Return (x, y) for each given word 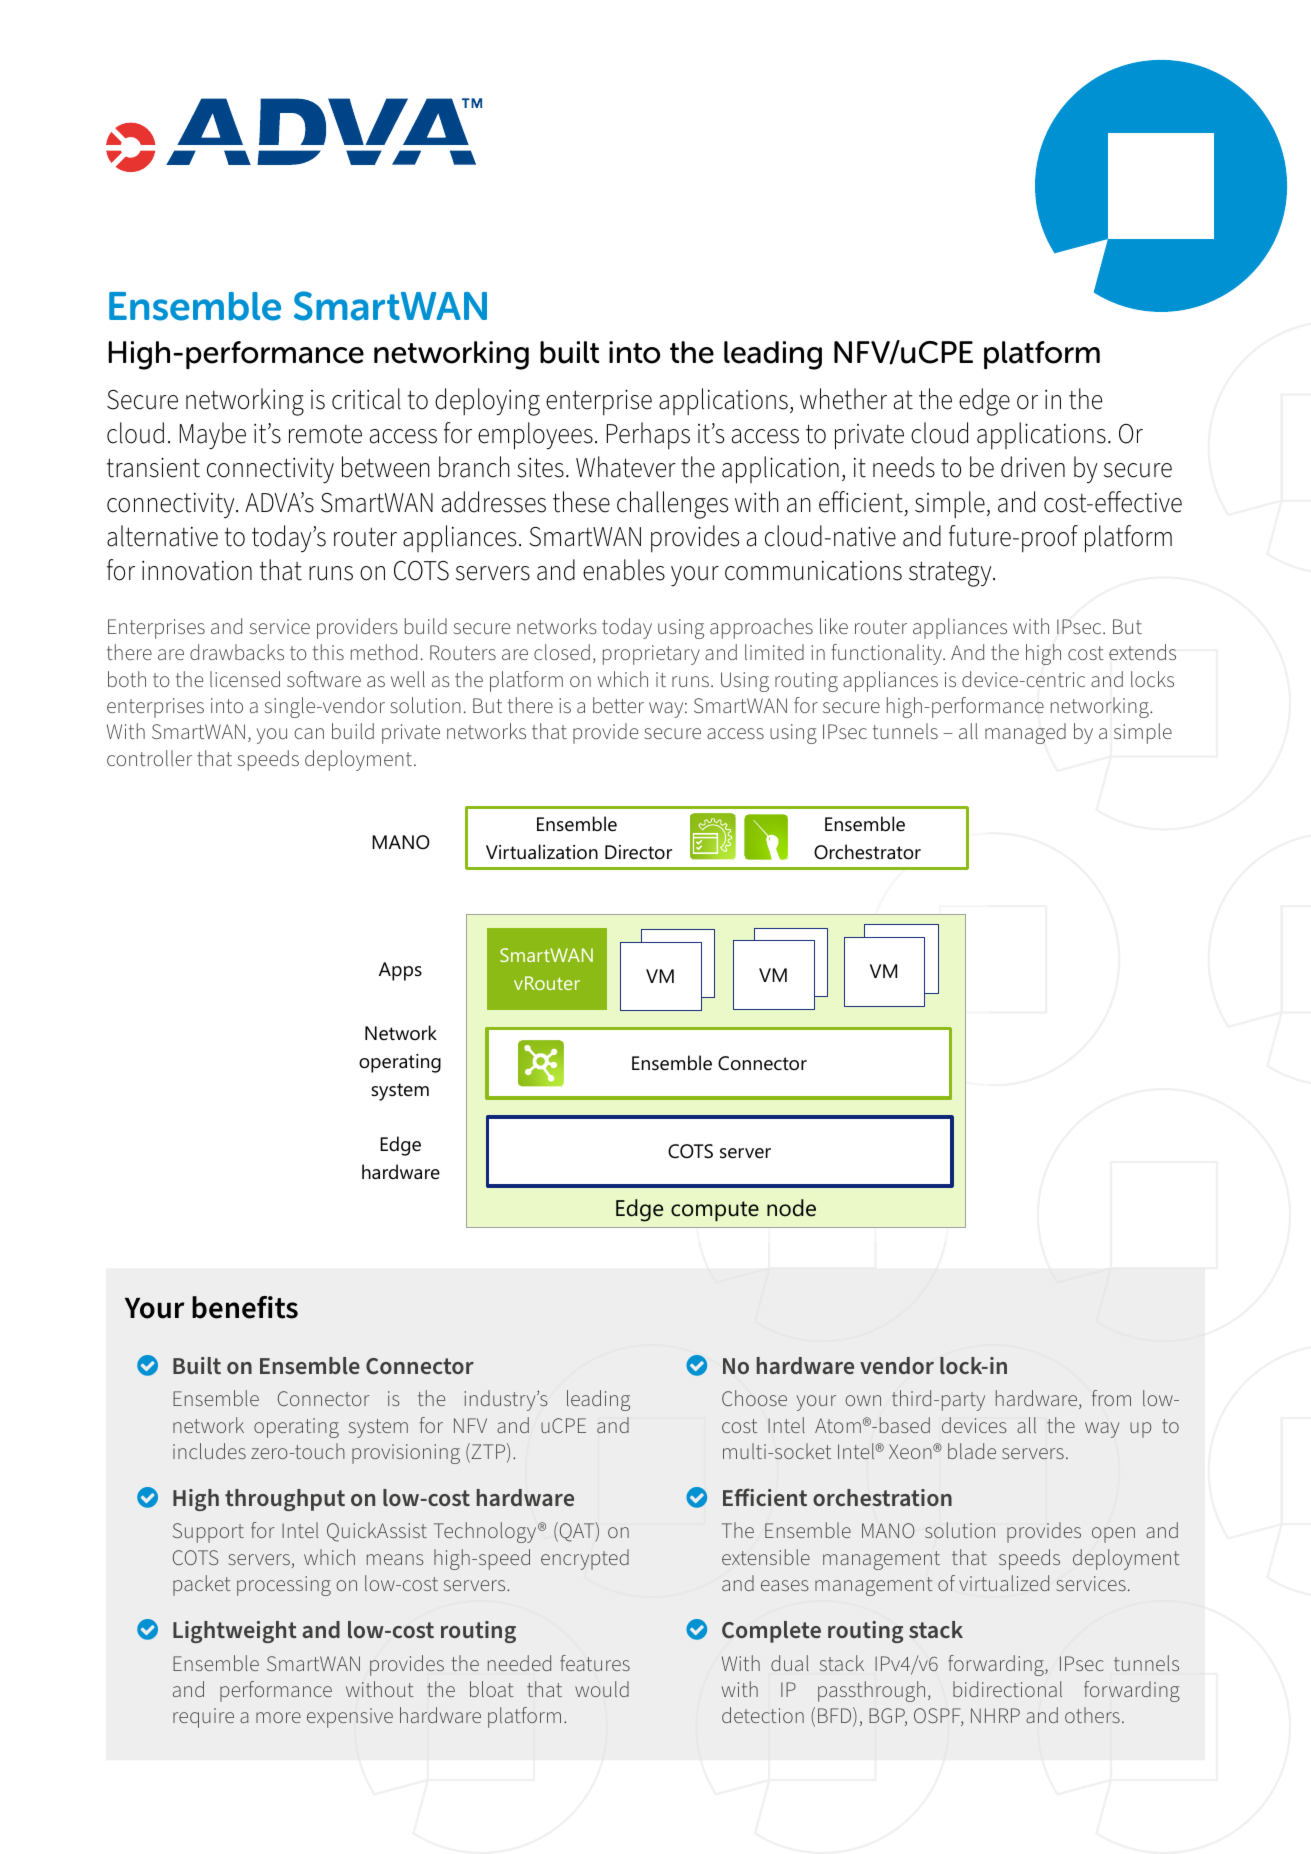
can (309, 733)
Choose (754, 1398)
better (618, 705)
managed (1025, 733)
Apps (400, 971)
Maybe (213, 436)
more (278, 1717)
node (791, 1208)
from (1111, 1398)
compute (715, 1211)
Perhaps (648, 436)
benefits (245, 1307)
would (602, 1689)
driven (1033, 467)
